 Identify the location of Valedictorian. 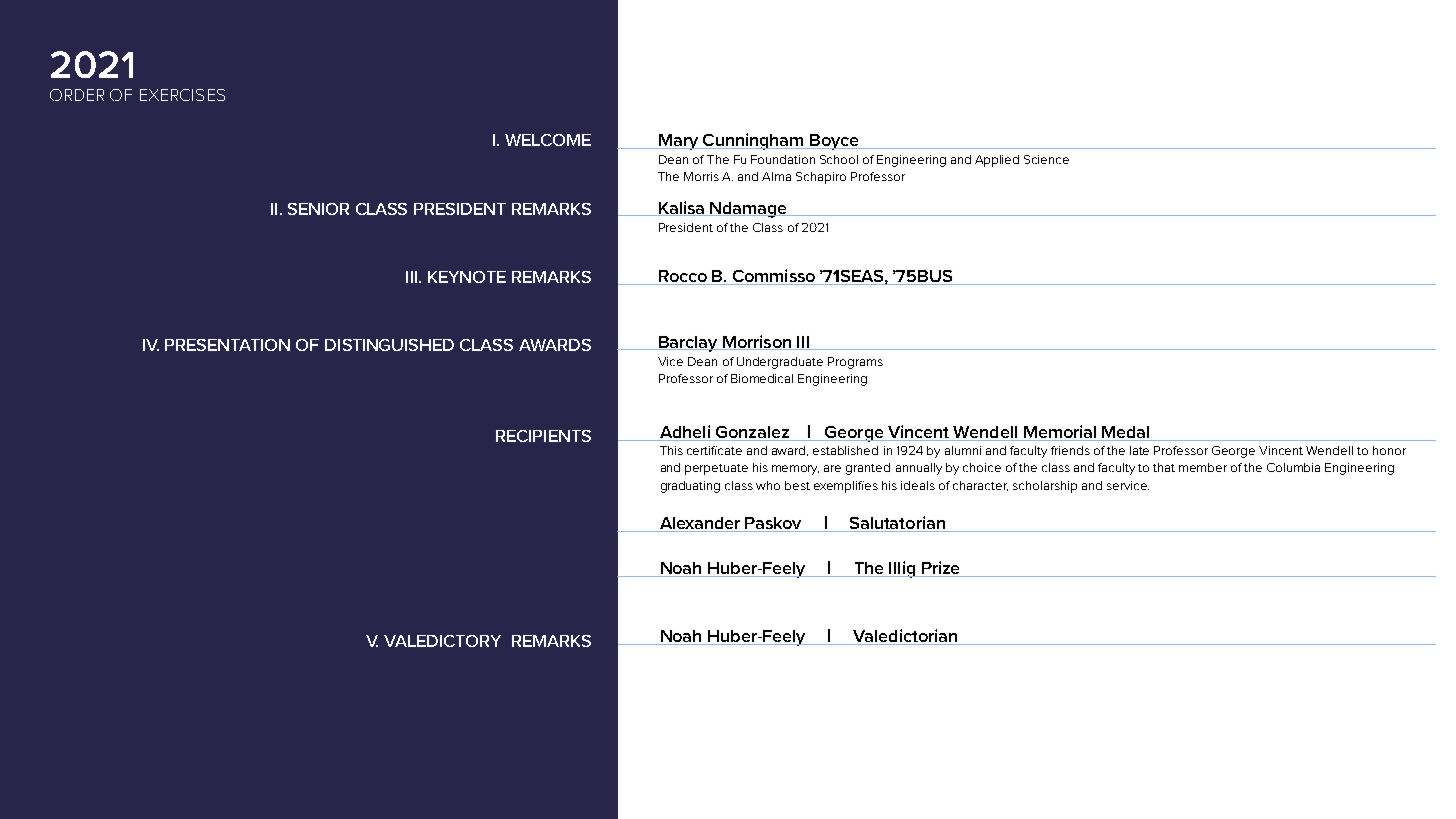
(905, 637).
